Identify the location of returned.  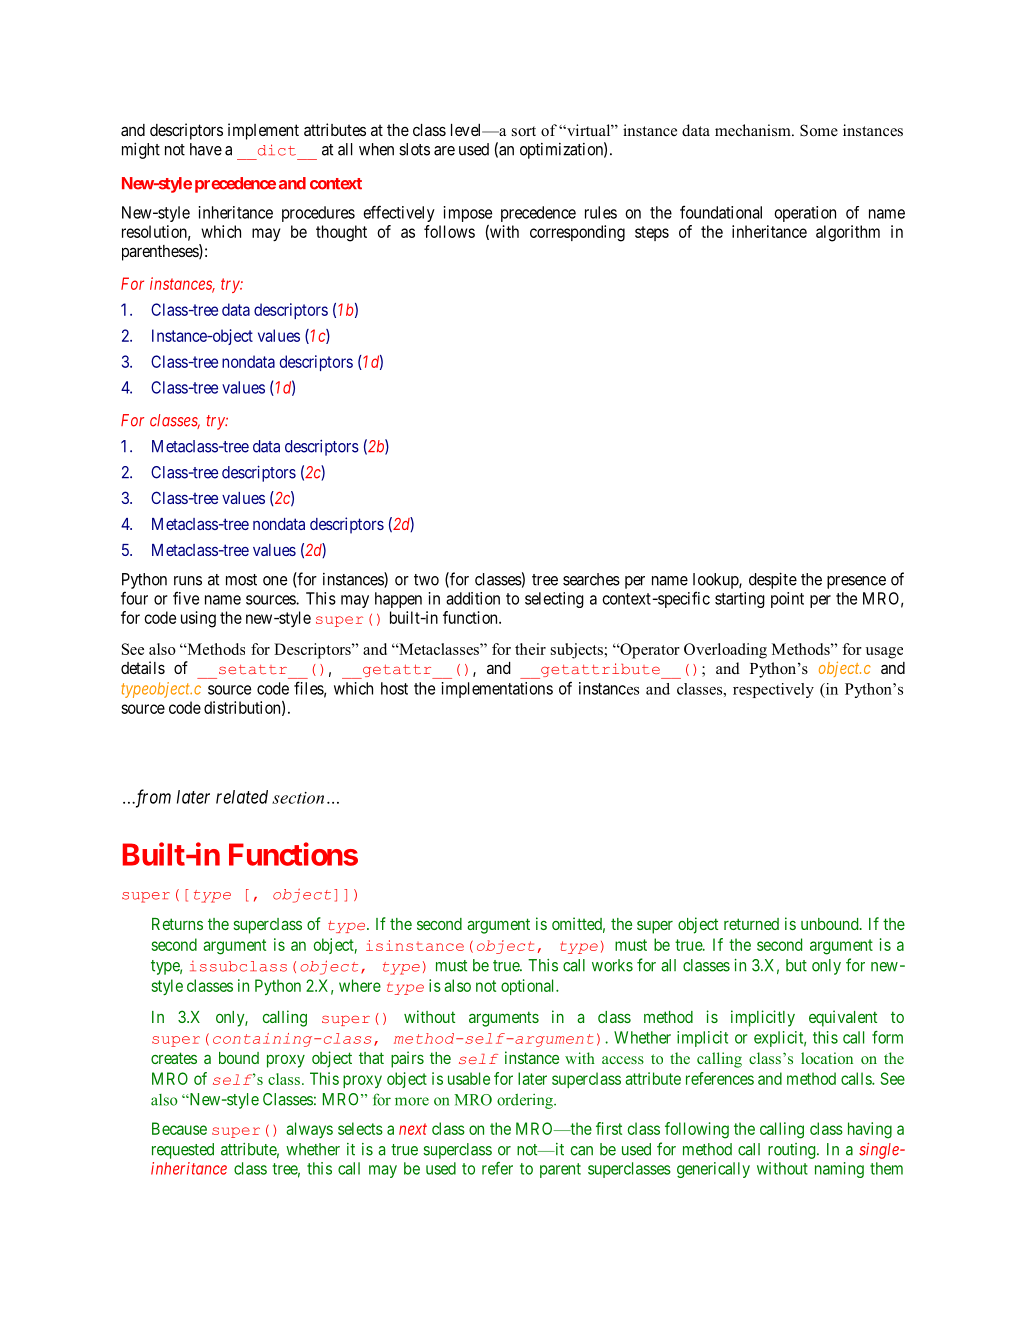
(751, 924).
